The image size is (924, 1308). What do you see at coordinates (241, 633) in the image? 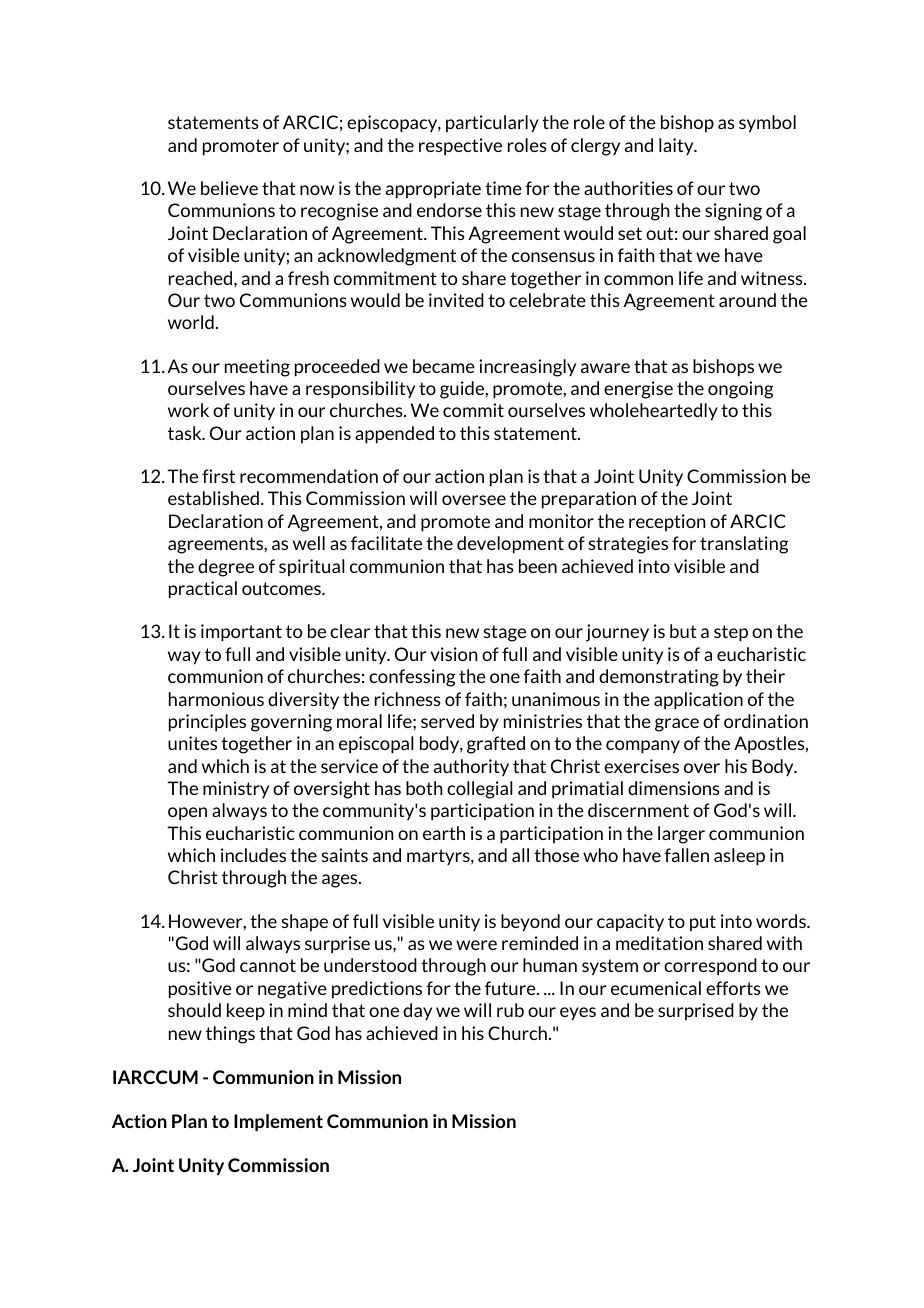
I see `important` at bounding box center [241, 633].
